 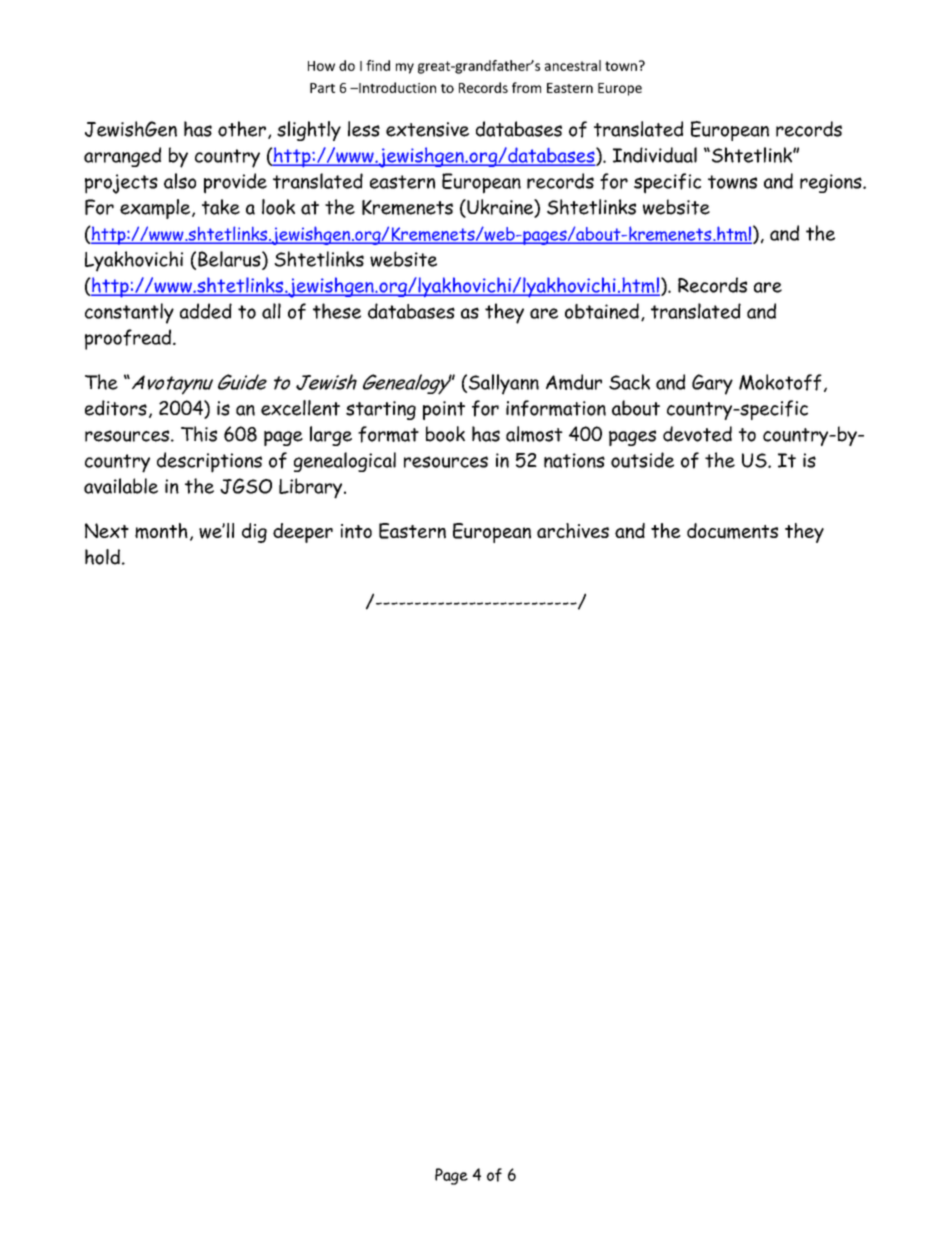 I want to click on archives, so click(x=573, y=530).
